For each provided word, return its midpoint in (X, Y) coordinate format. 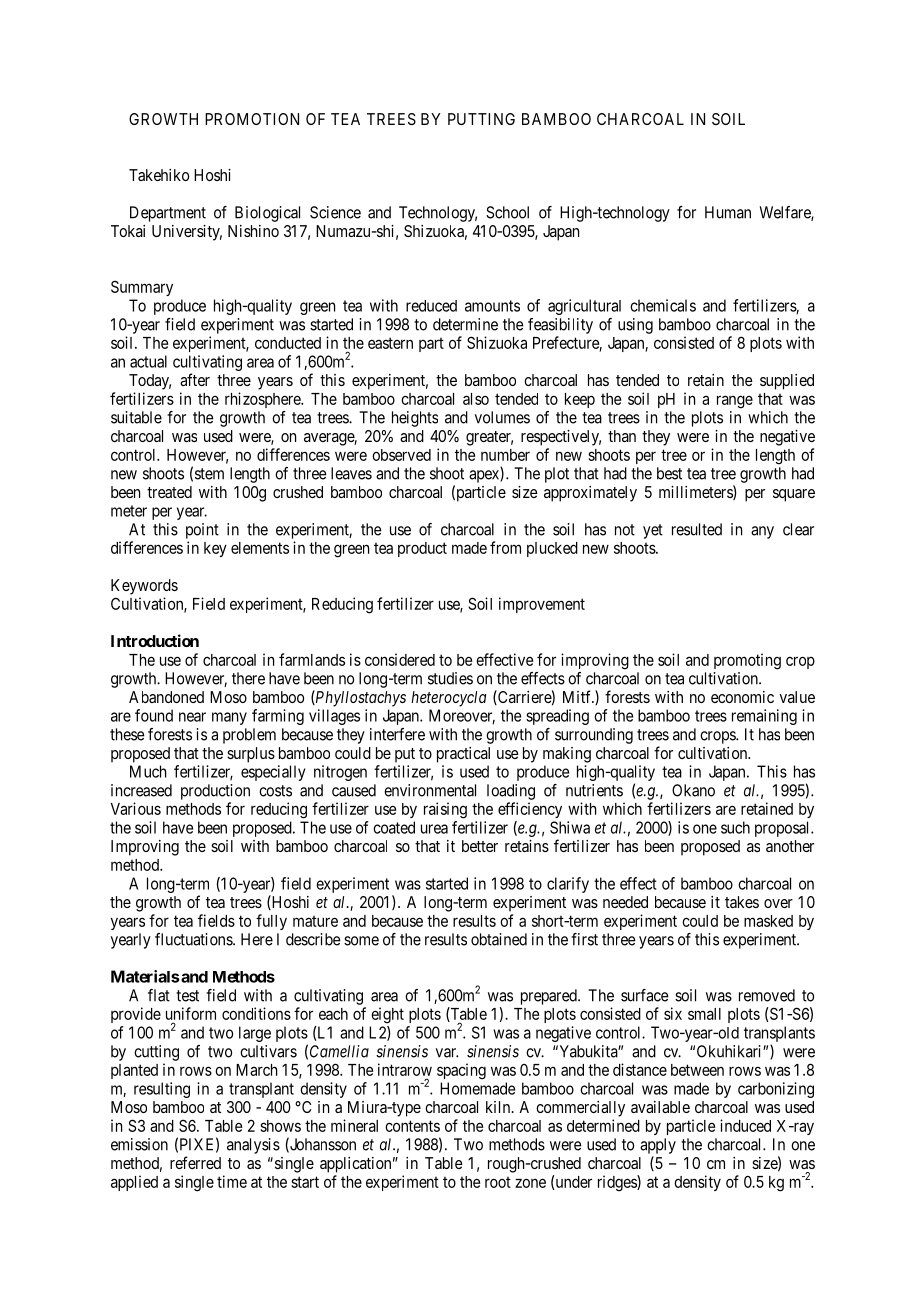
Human (728, 212)
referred (195, 1162)
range (735, 402)
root (498, 1182)
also (476, 399)
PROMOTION (252, 119)
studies (450, 678)
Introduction (155, 640)
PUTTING (481, 119)
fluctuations (194, 939)
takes (742, 902)
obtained (499, 939)
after (195, 379)
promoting (747, 661)
